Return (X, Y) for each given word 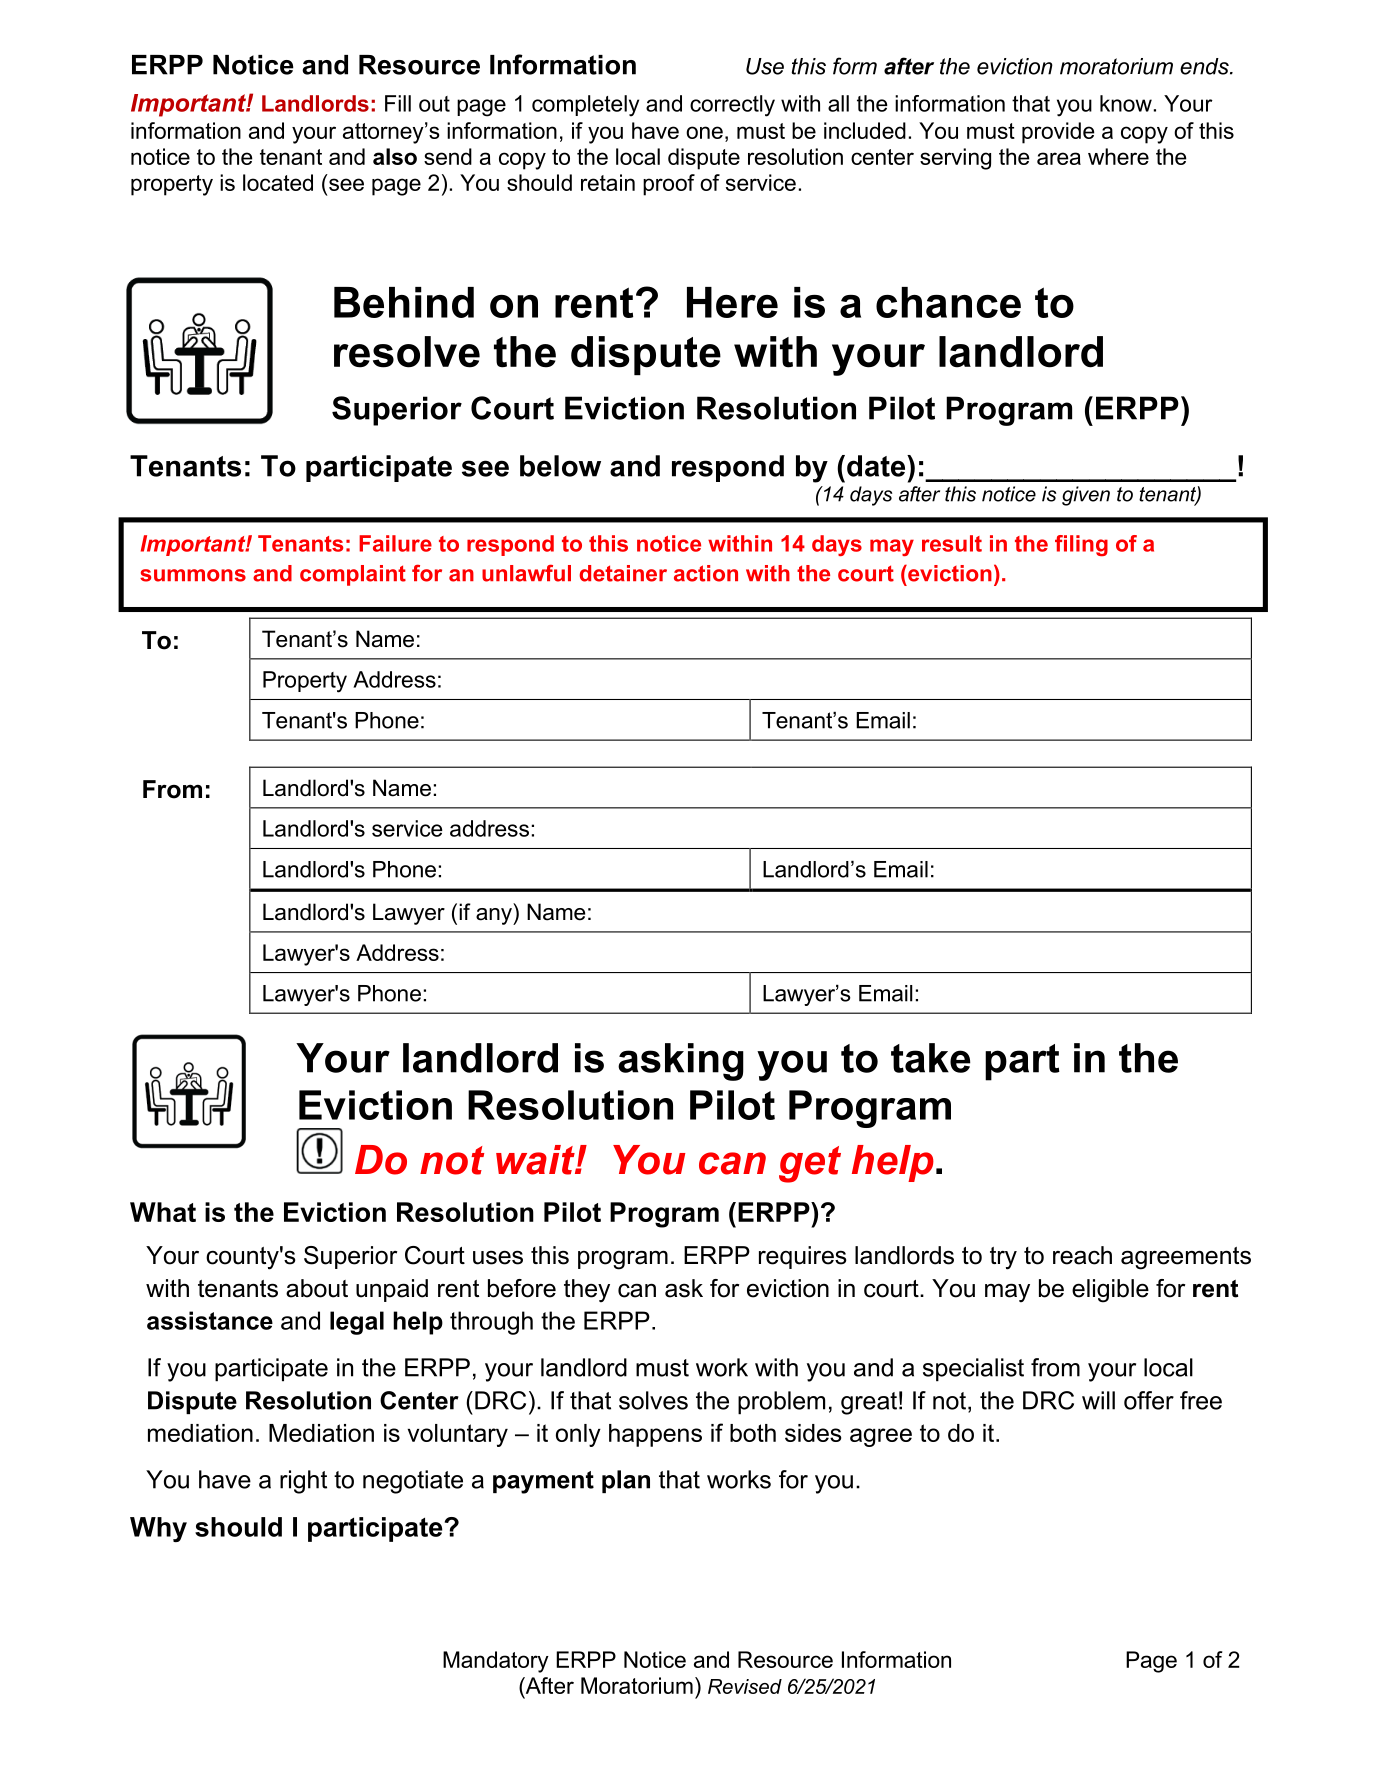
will (1098, 1400)
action (706, 573)
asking (681, 1062)
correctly (732, 106)
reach (1082, 1255)
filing (1081, 545)
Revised (745, 1686)
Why (158, 1529)
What (163, 1212)
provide (1058, 133)
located (278, 182)
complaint (353, 575)
